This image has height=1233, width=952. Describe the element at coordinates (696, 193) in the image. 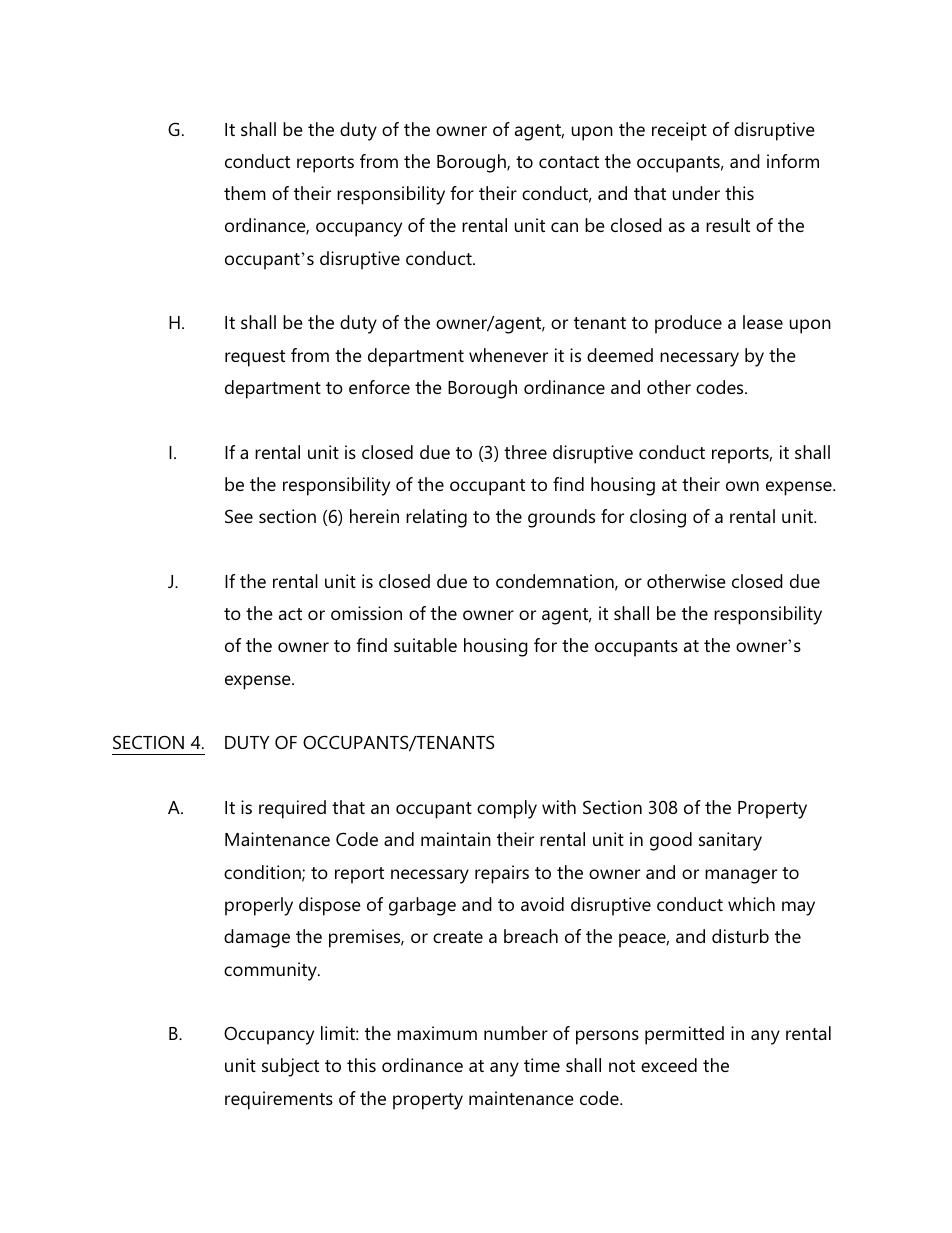

I see `under` at that location.
